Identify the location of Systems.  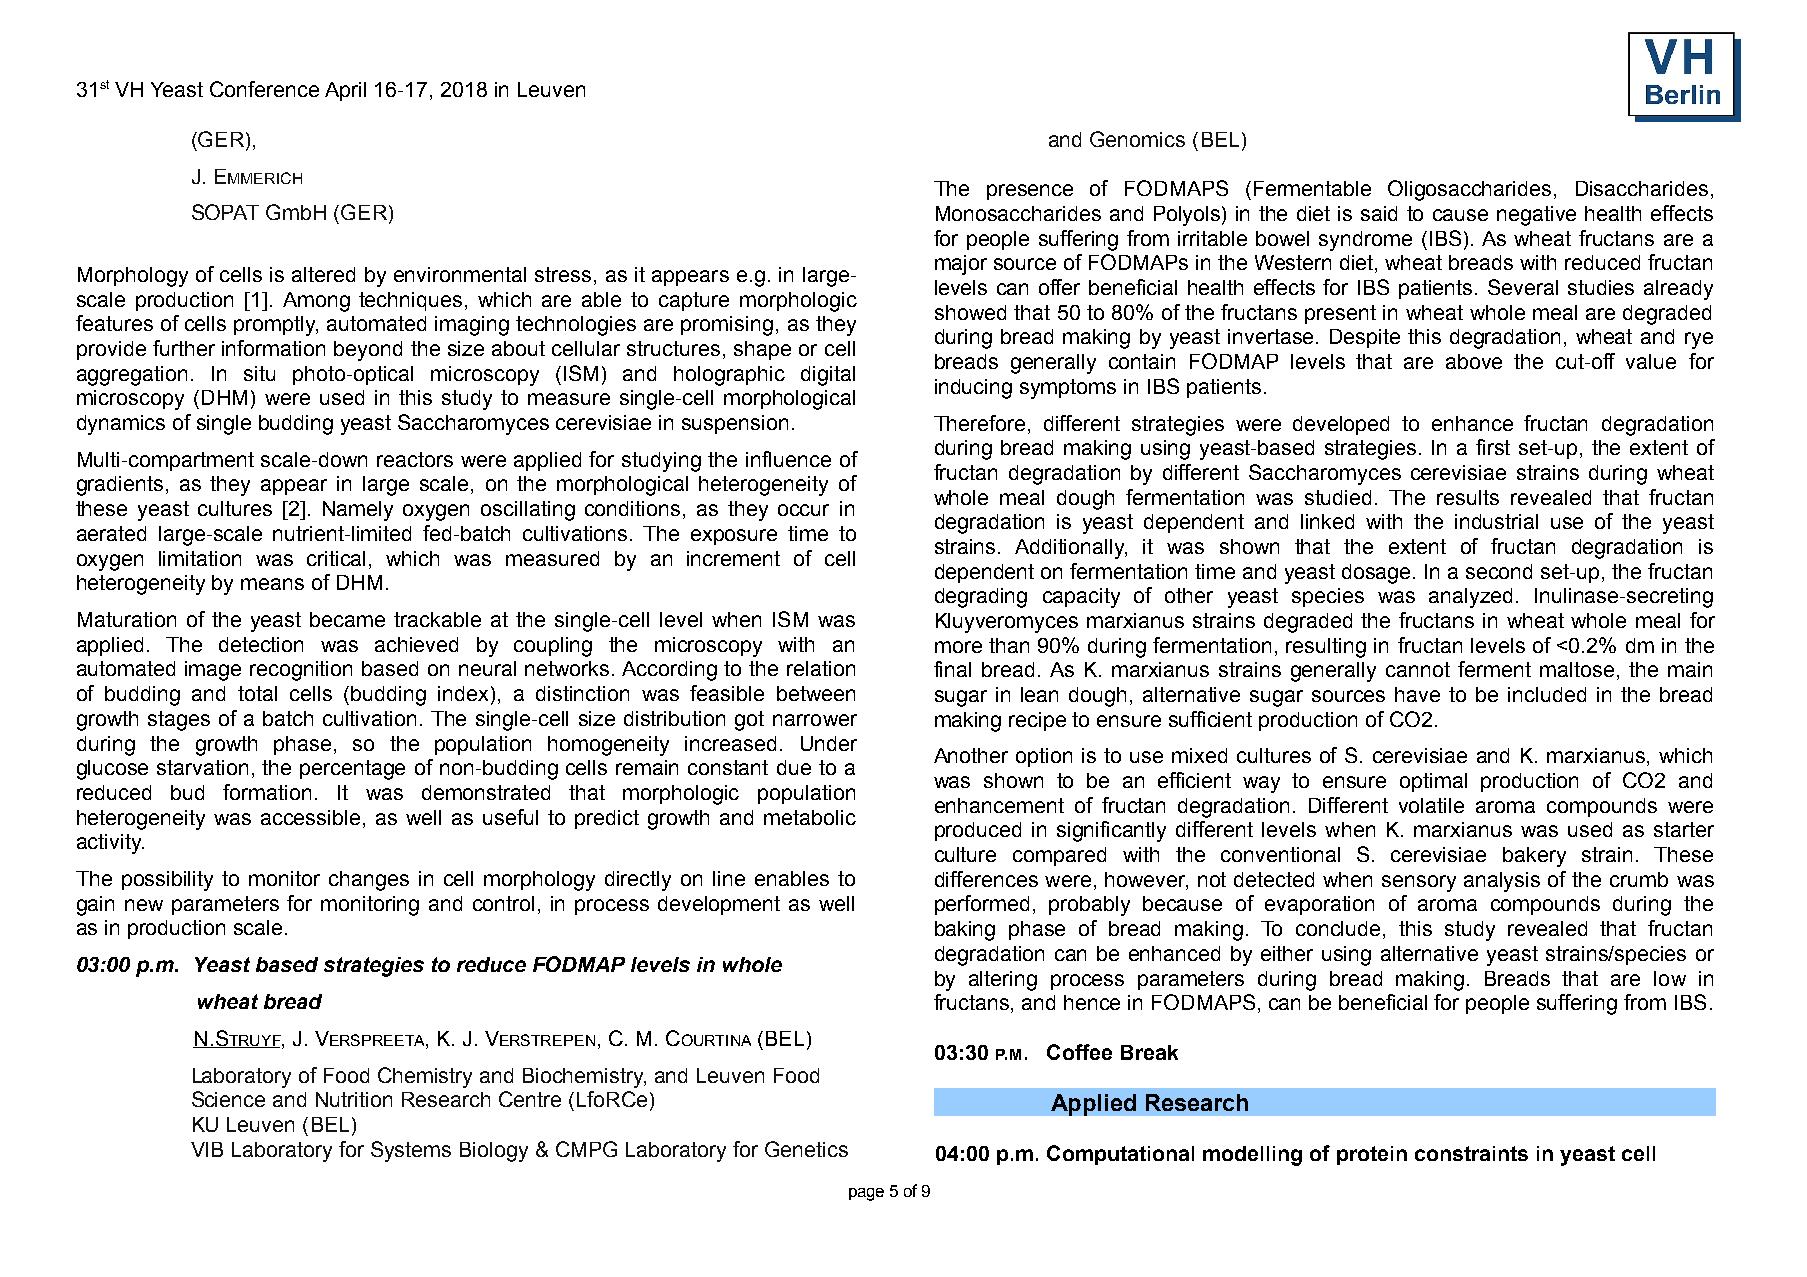
(411, 1151).
